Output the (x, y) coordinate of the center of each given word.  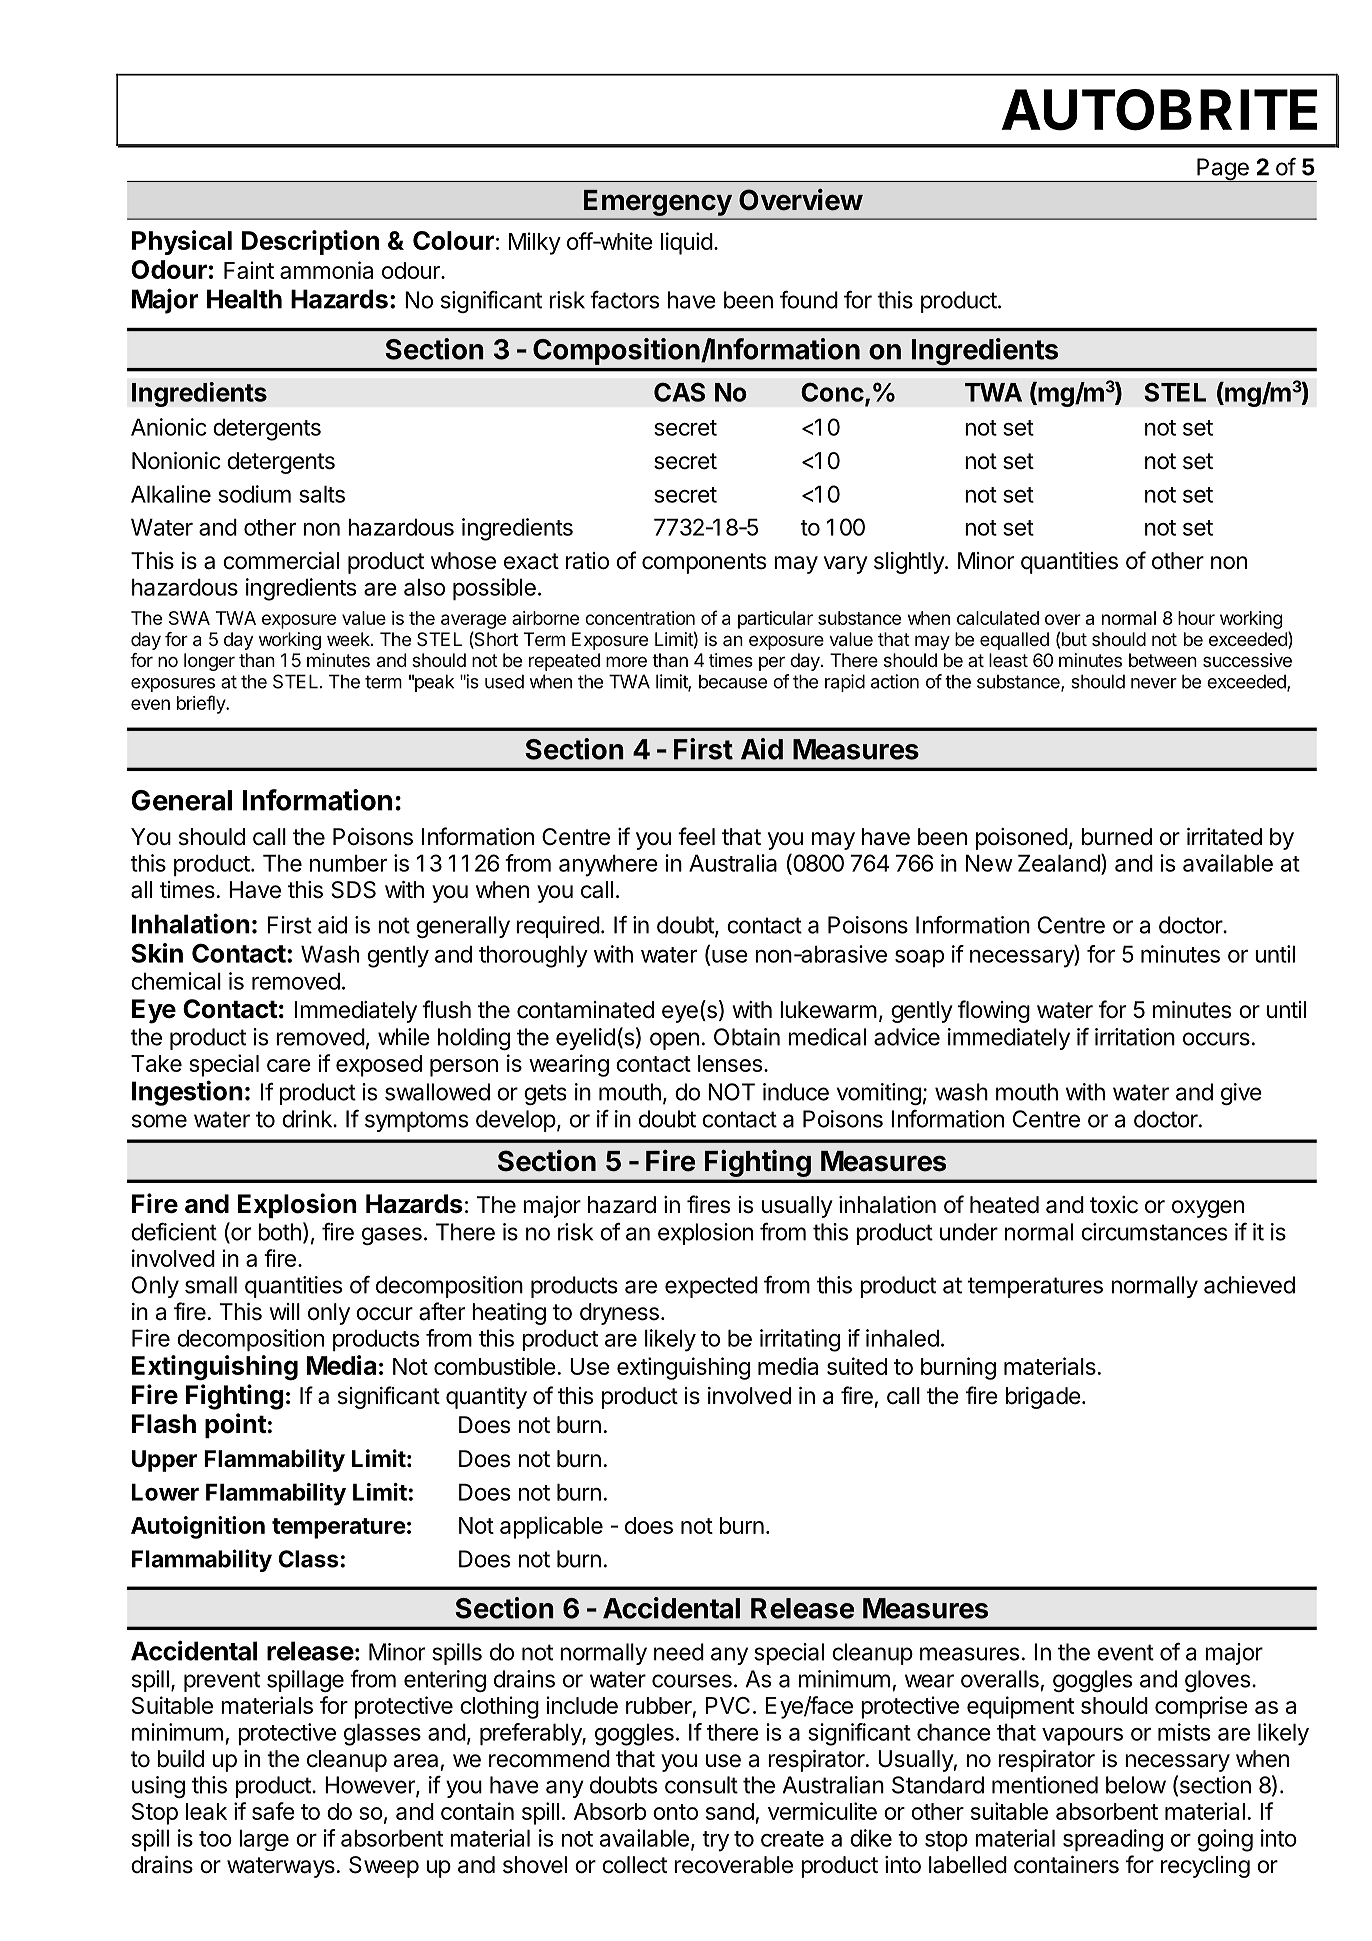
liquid (687, 243)
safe (273, 1811)
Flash (164, 1424)
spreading (1113, 1840)
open (674, 1041)
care (289, 1065)
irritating (800, 1340)
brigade (1043, 1398)
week (349, 639)
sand (730, 1811)
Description (310, 242)
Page (1223, 170)
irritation (1135, 1037)
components (704, 563)
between (1163, 660)
